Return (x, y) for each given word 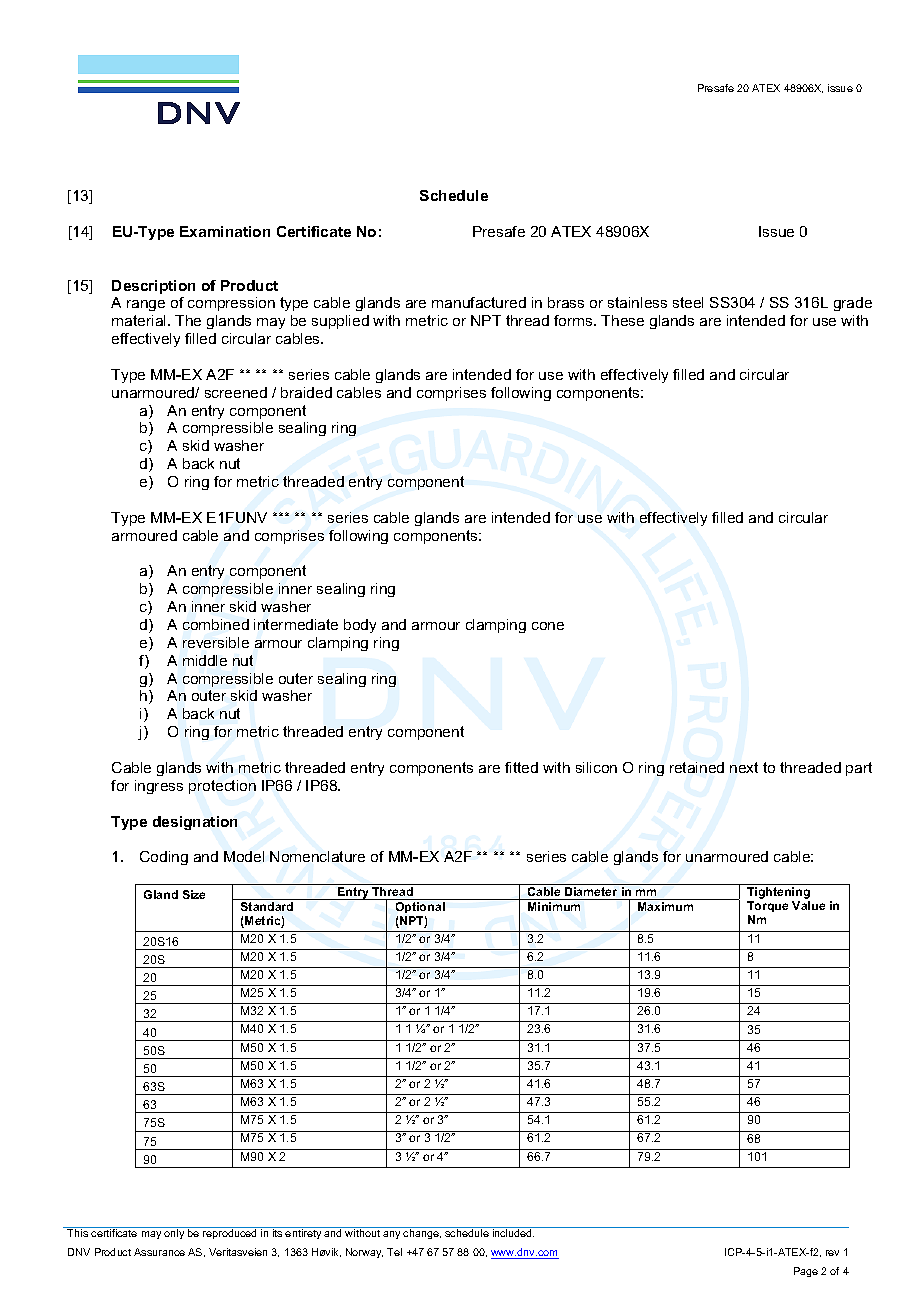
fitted (521, 767)
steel (688, 302)
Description (153, 287)
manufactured (479, 302)
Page (806, 1272)
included (513, 1233)
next (744, 767)
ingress (159, 787)
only (174, 1234)
